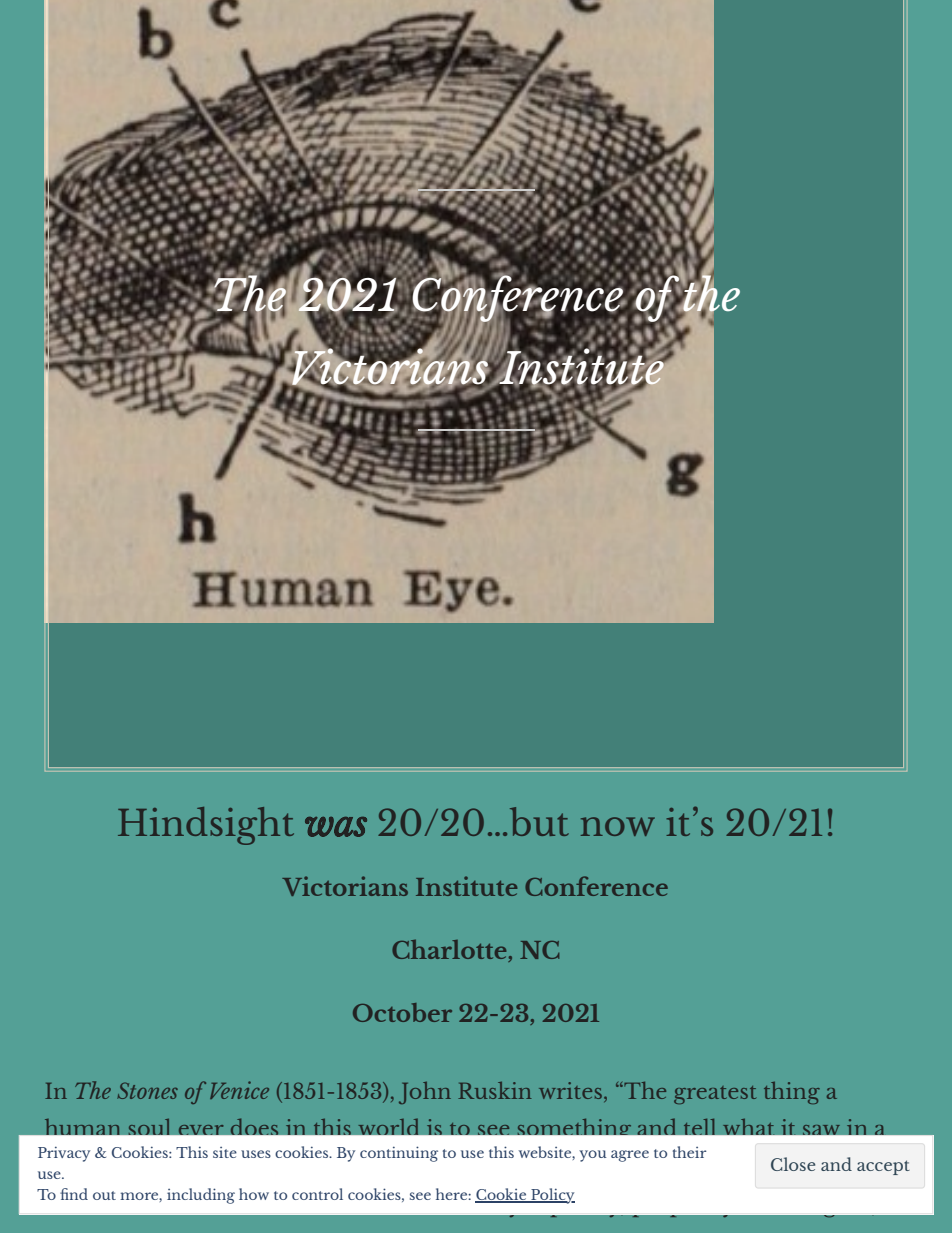 The width and height of the page is (952, 1233). I want to click on Hindsight, so click(206, 826).
